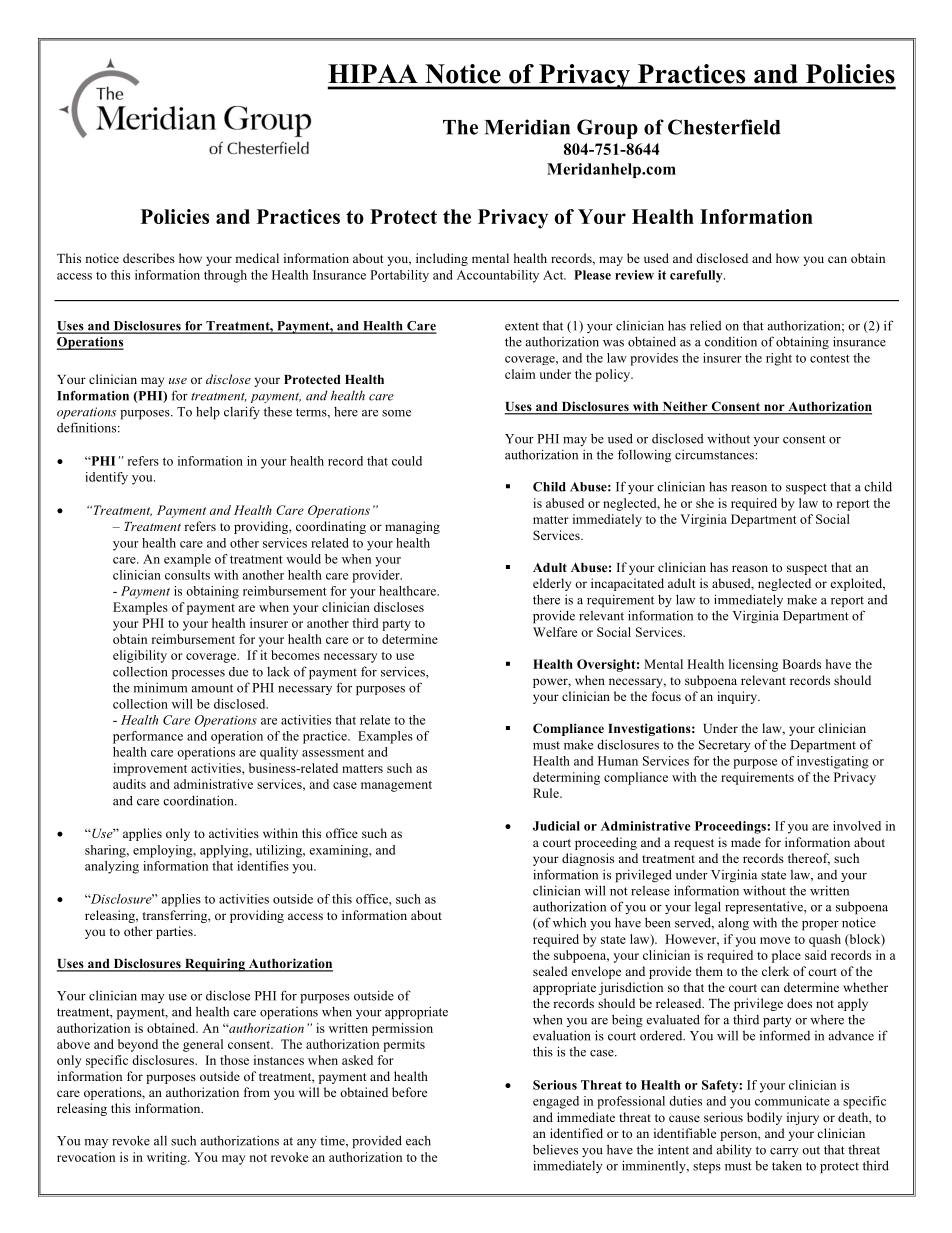 Image resolution: width=952 pixels, height=1233 pixels. Describe the element at coordinates (407, 461) in the image. I see `could` at that location.
